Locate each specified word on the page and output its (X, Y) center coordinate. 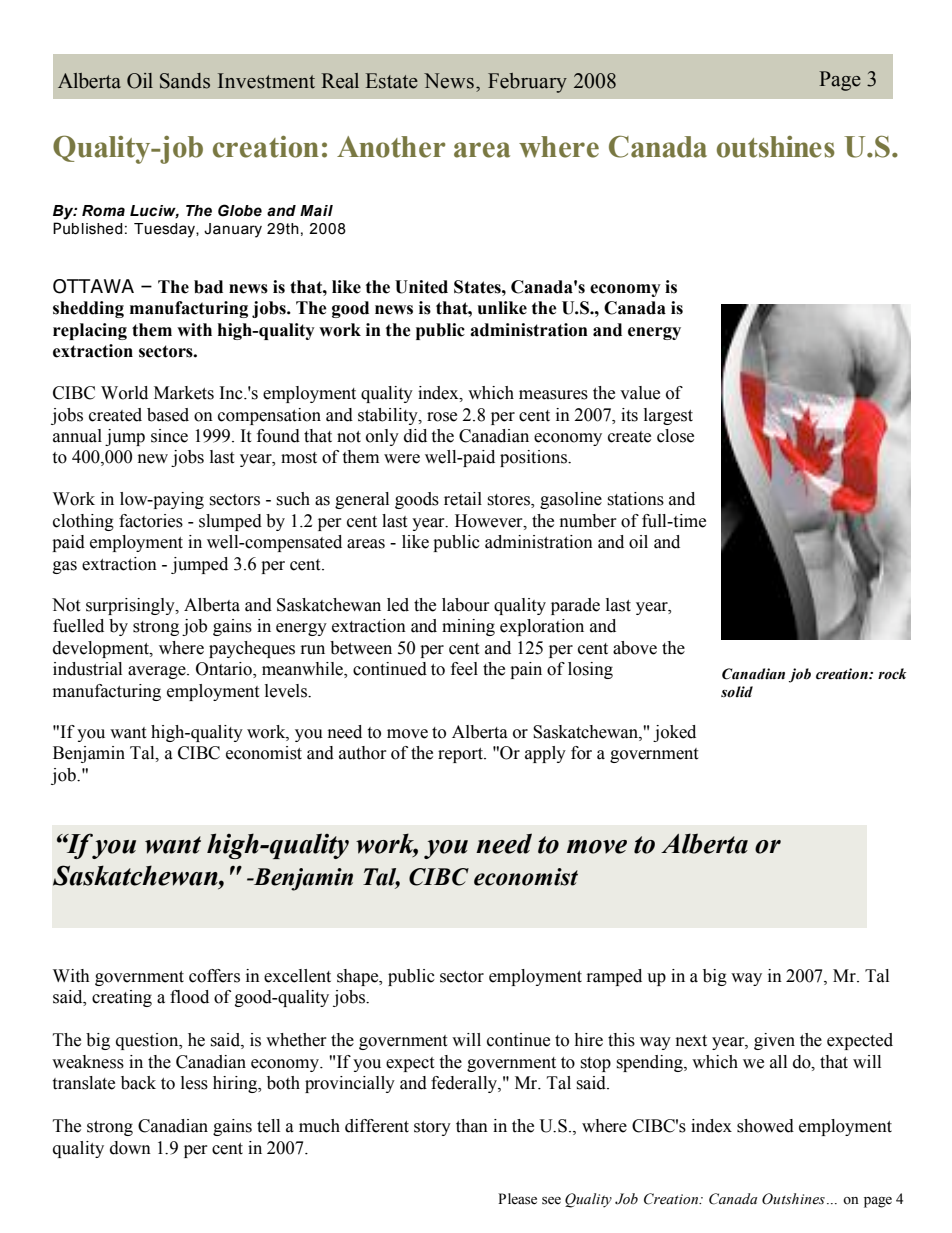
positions (534, 458)
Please (517, 1199)
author (363, 753)
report (462, 755)
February (527, 83)
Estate (392, 81)
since (169, 436)
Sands (185, 81)
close (675, 436)
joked (674, 733)
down (130, 1148)
